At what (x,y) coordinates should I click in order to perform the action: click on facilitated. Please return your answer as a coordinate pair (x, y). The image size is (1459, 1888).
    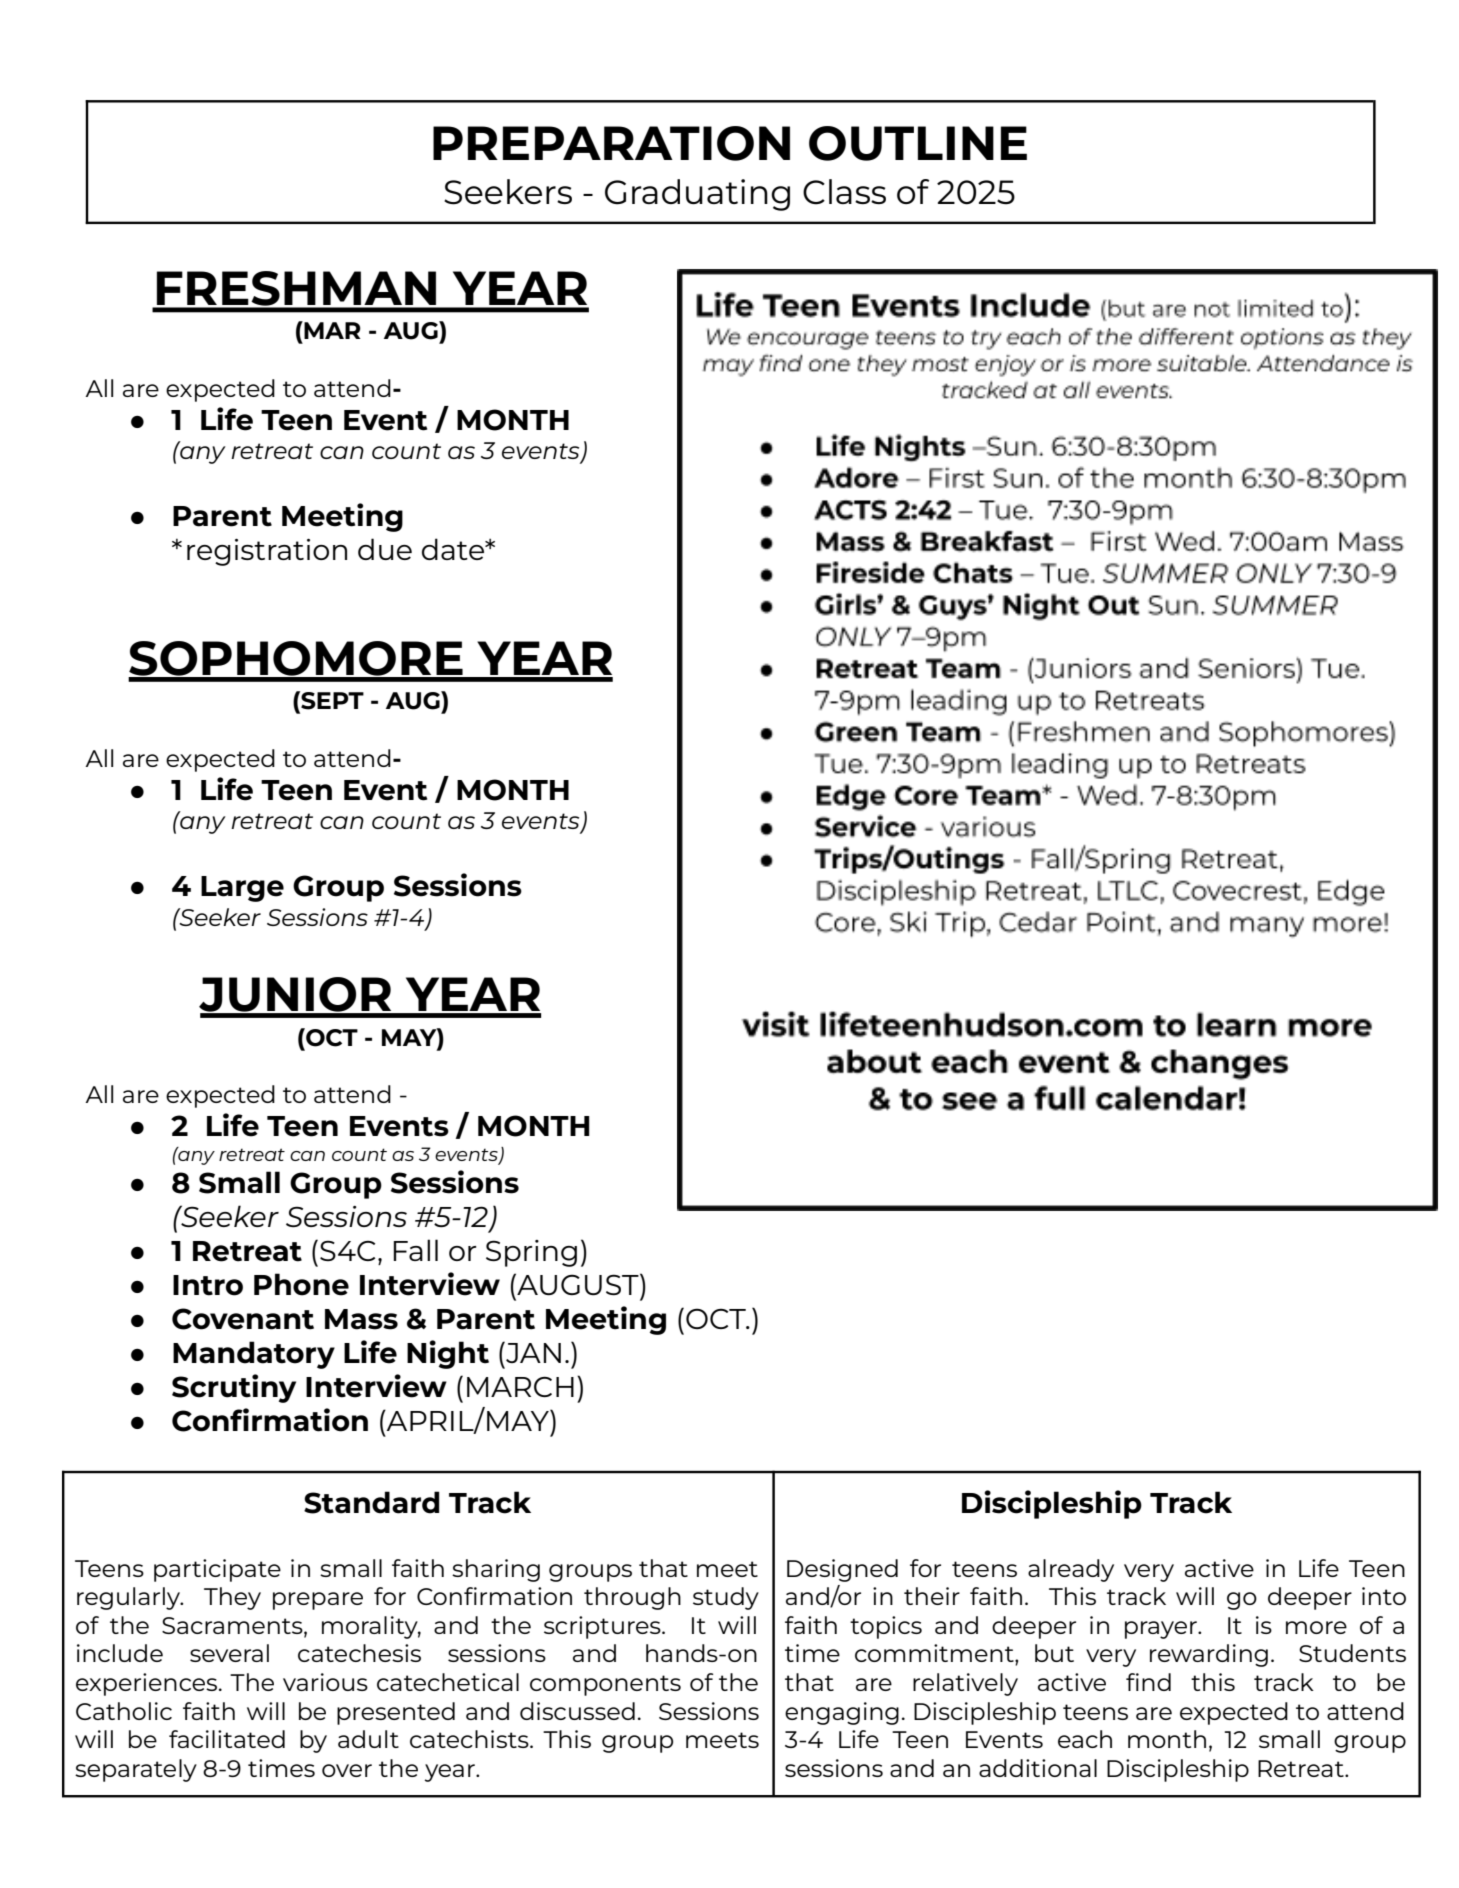
    Looking at the image, I should click on (227, 1739).
